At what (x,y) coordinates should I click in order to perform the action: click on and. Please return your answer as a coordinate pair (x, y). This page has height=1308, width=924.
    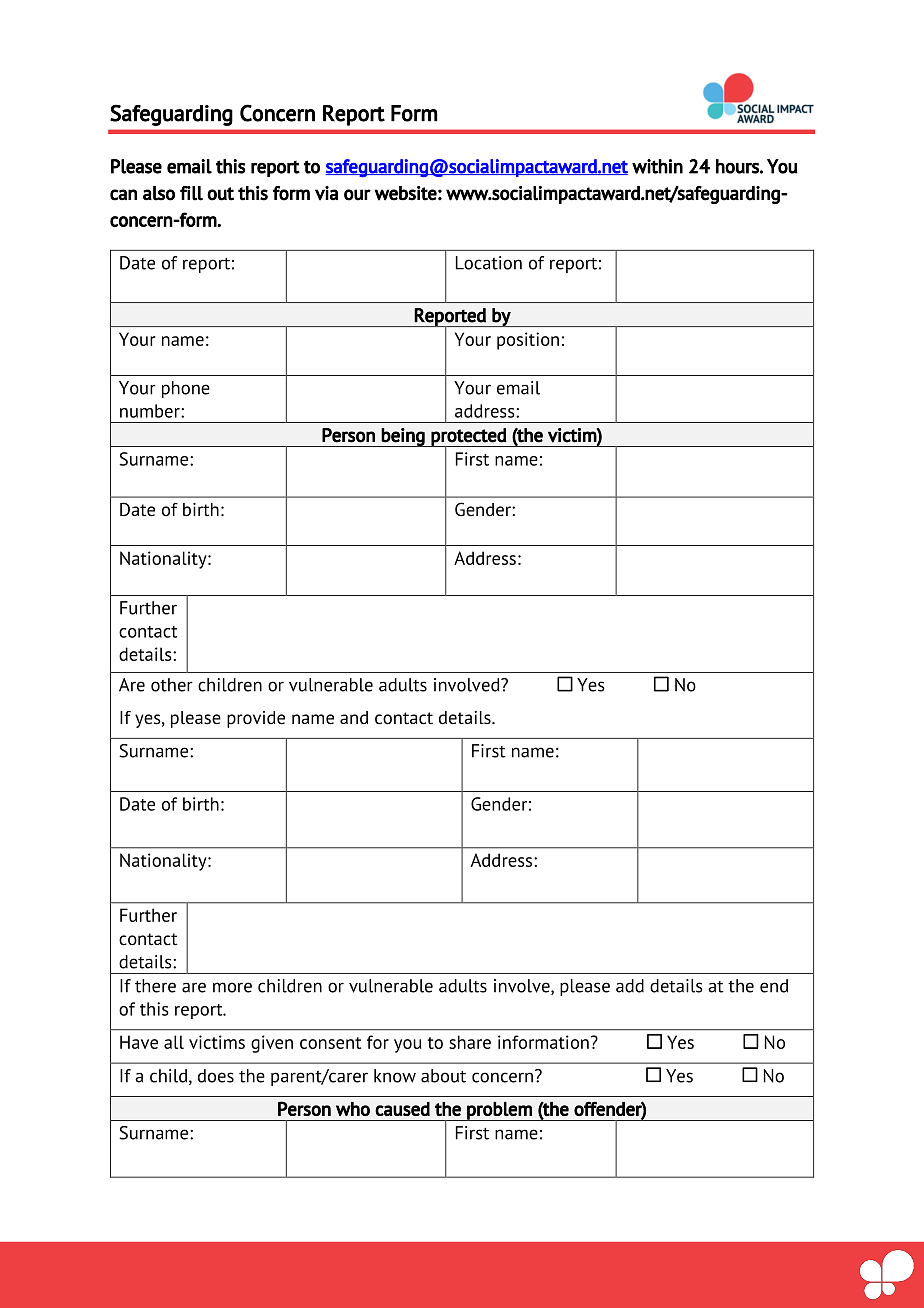
    Looking at the image, I should click on (354, 717).
